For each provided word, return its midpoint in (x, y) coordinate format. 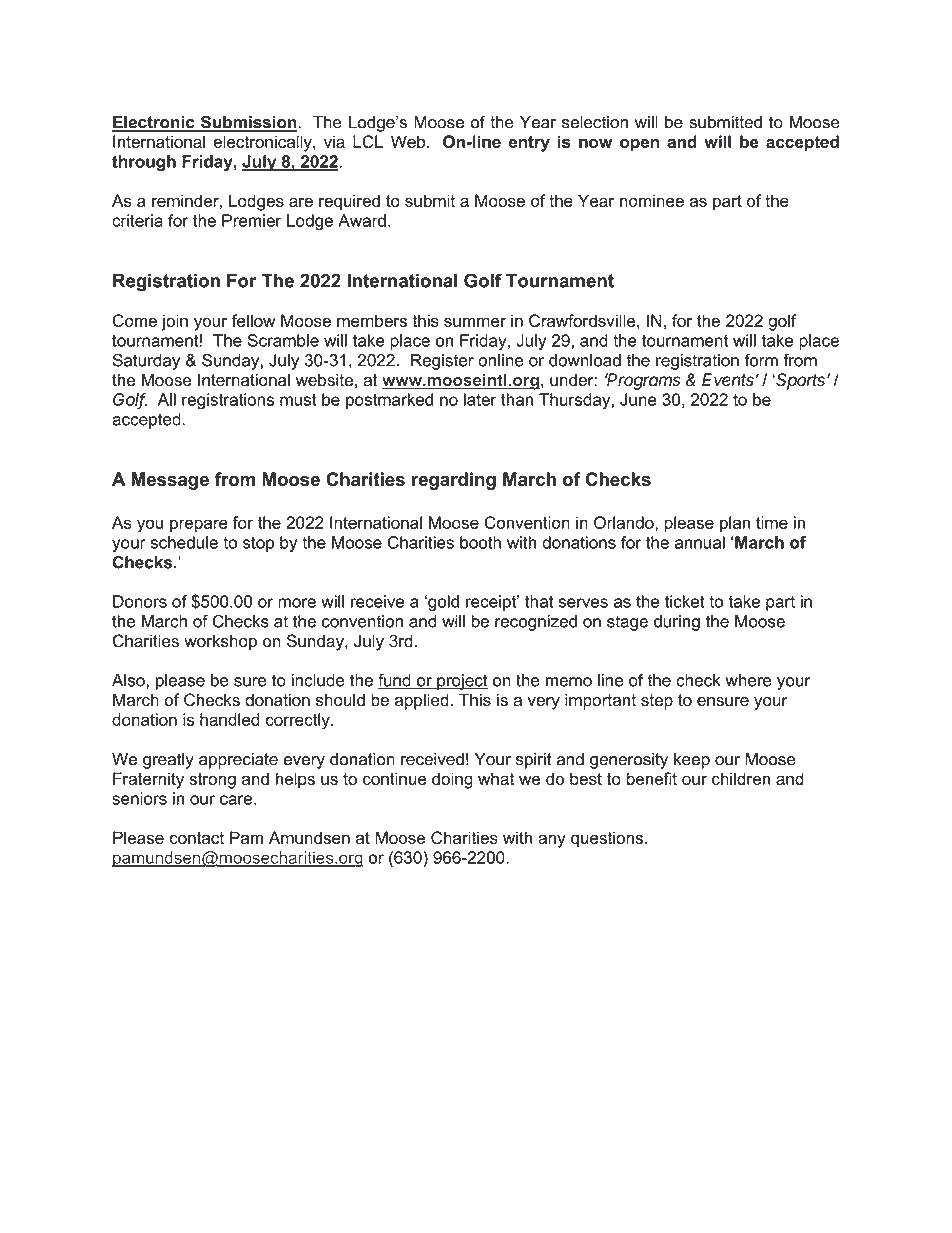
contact (196, 838)
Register (442, 362)
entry (529, 144)
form (761, 360)
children (741, 778)
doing (452, 780)
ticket (685, 601)
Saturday (146, 361)
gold (442, 603)
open (639, 145)
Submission (248, 123)
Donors (140, 601)
